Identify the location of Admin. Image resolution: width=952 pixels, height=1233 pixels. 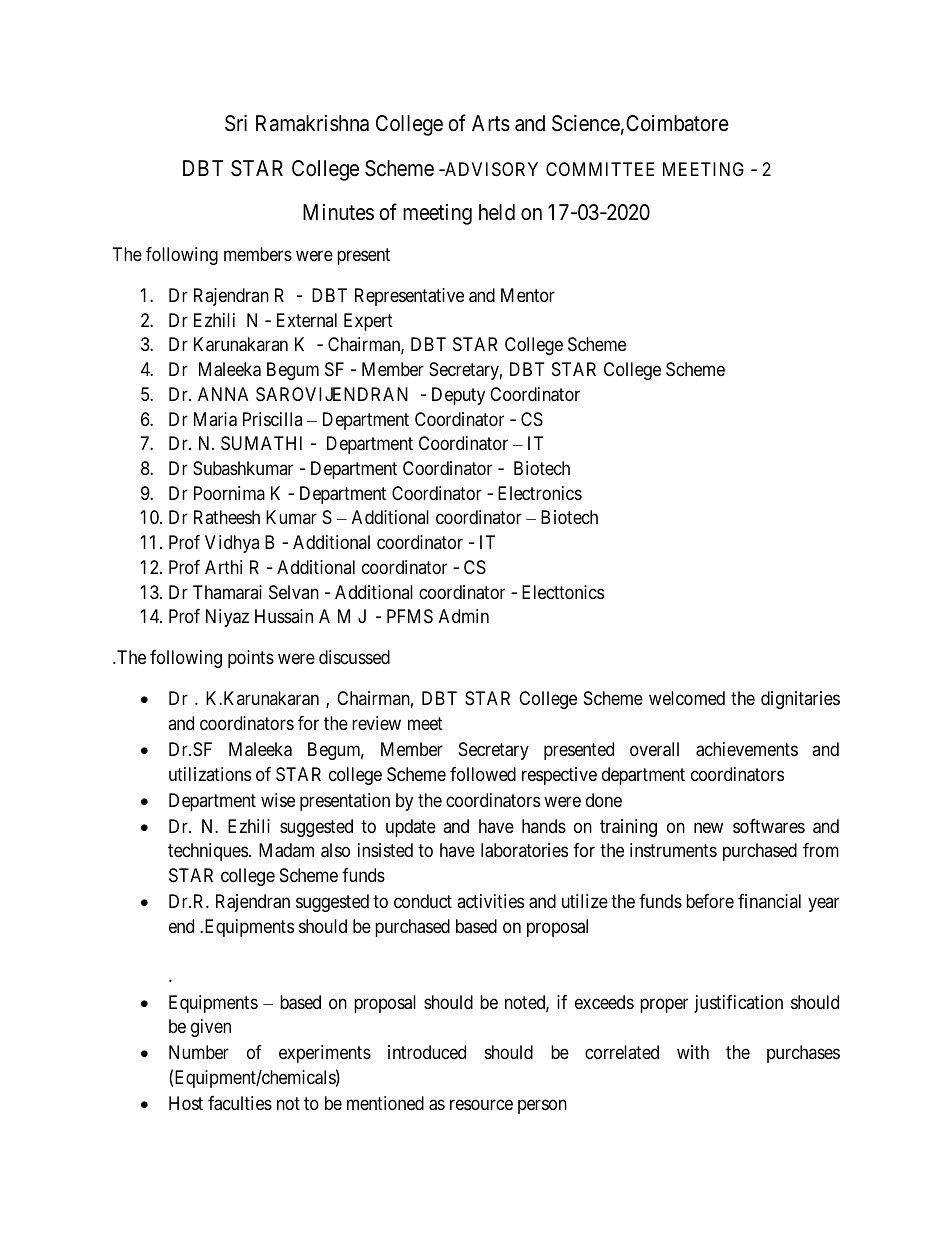
(464, 616).
